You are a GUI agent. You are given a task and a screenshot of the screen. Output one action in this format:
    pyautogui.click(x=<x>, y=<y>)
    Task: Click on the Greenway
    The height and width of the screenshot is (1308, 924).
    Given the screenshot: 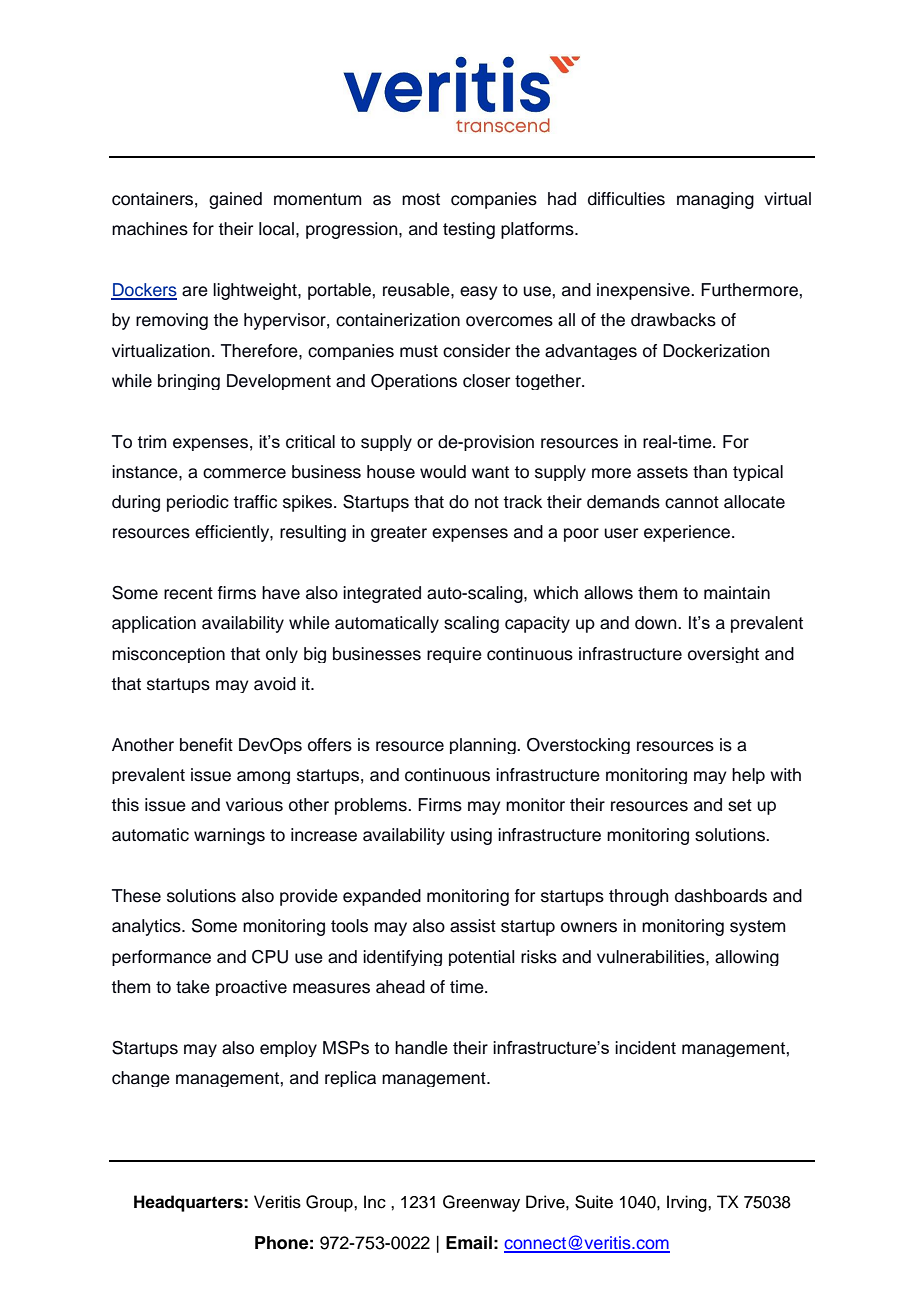 What is the action you would take?
    pyautogui.click(x=481, y=1203)
